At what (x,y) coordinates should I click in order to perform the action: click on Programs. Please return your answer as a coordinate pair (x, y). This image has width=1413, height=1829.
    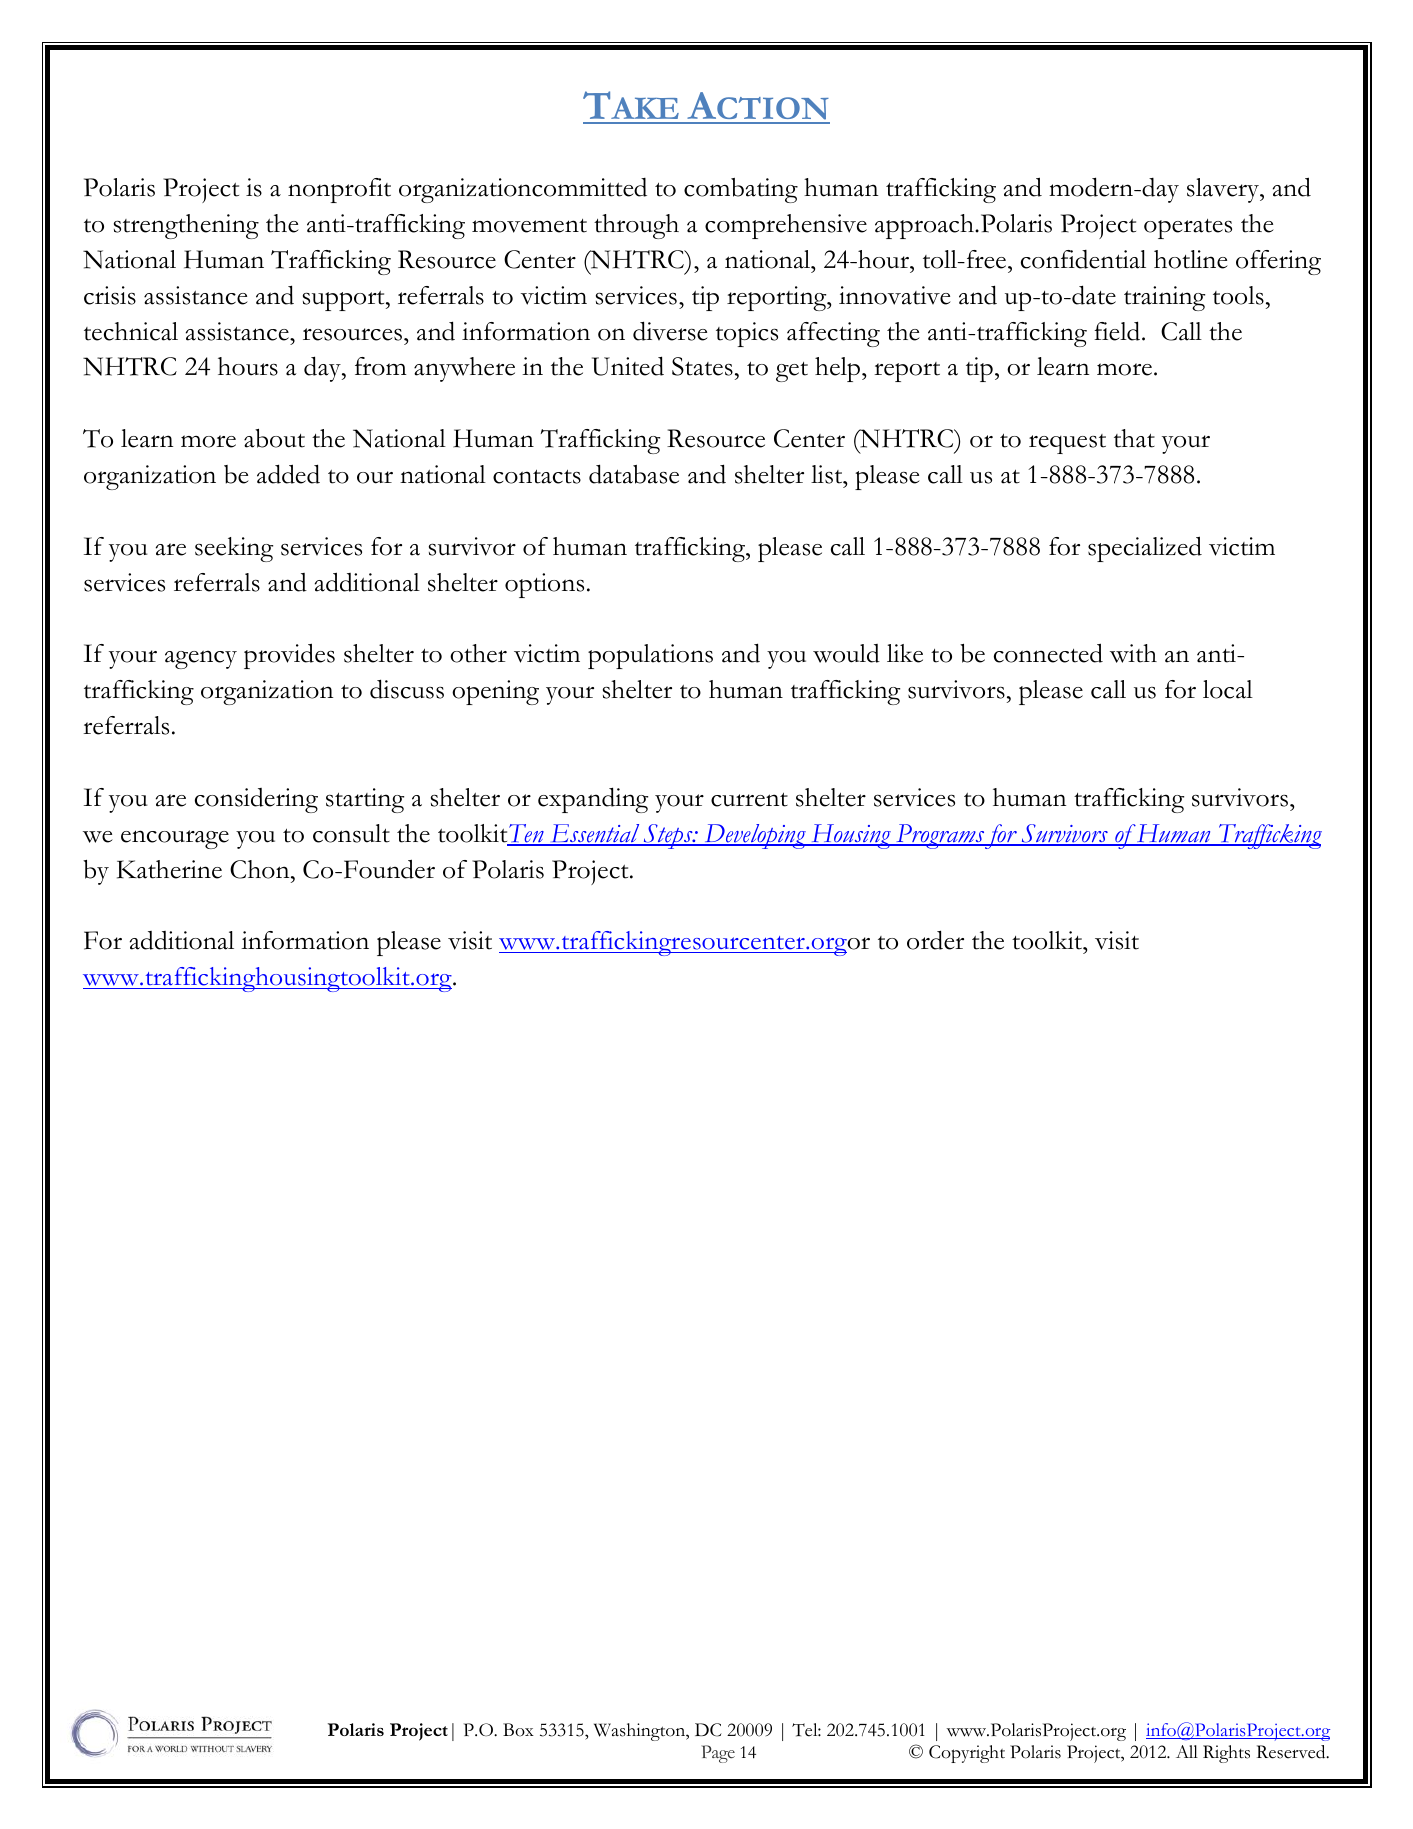
    Looking at the image, I should click on (939, 836).
